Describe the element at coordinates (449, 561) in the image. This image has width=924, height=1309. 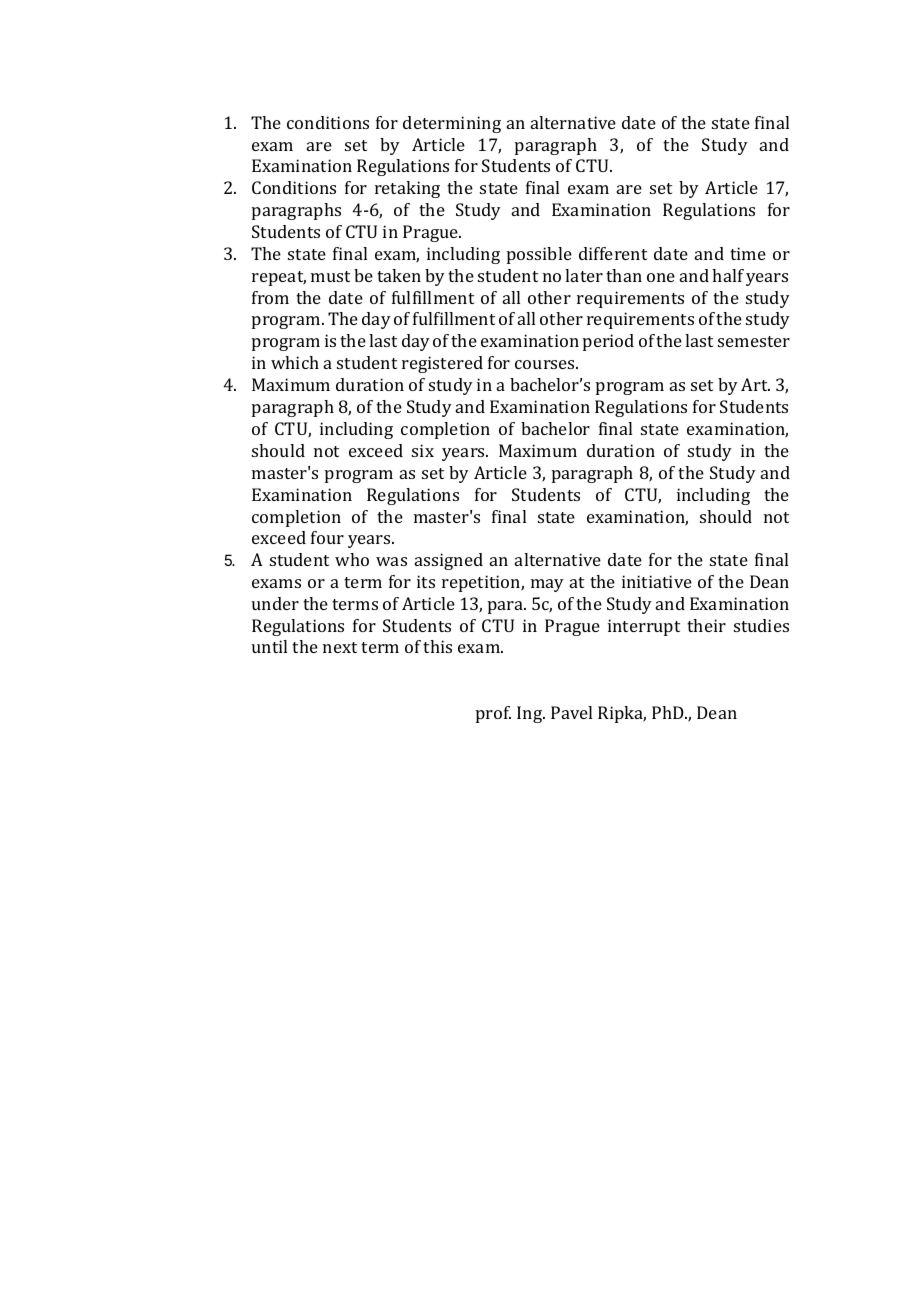
I see `assigned` at that location.
